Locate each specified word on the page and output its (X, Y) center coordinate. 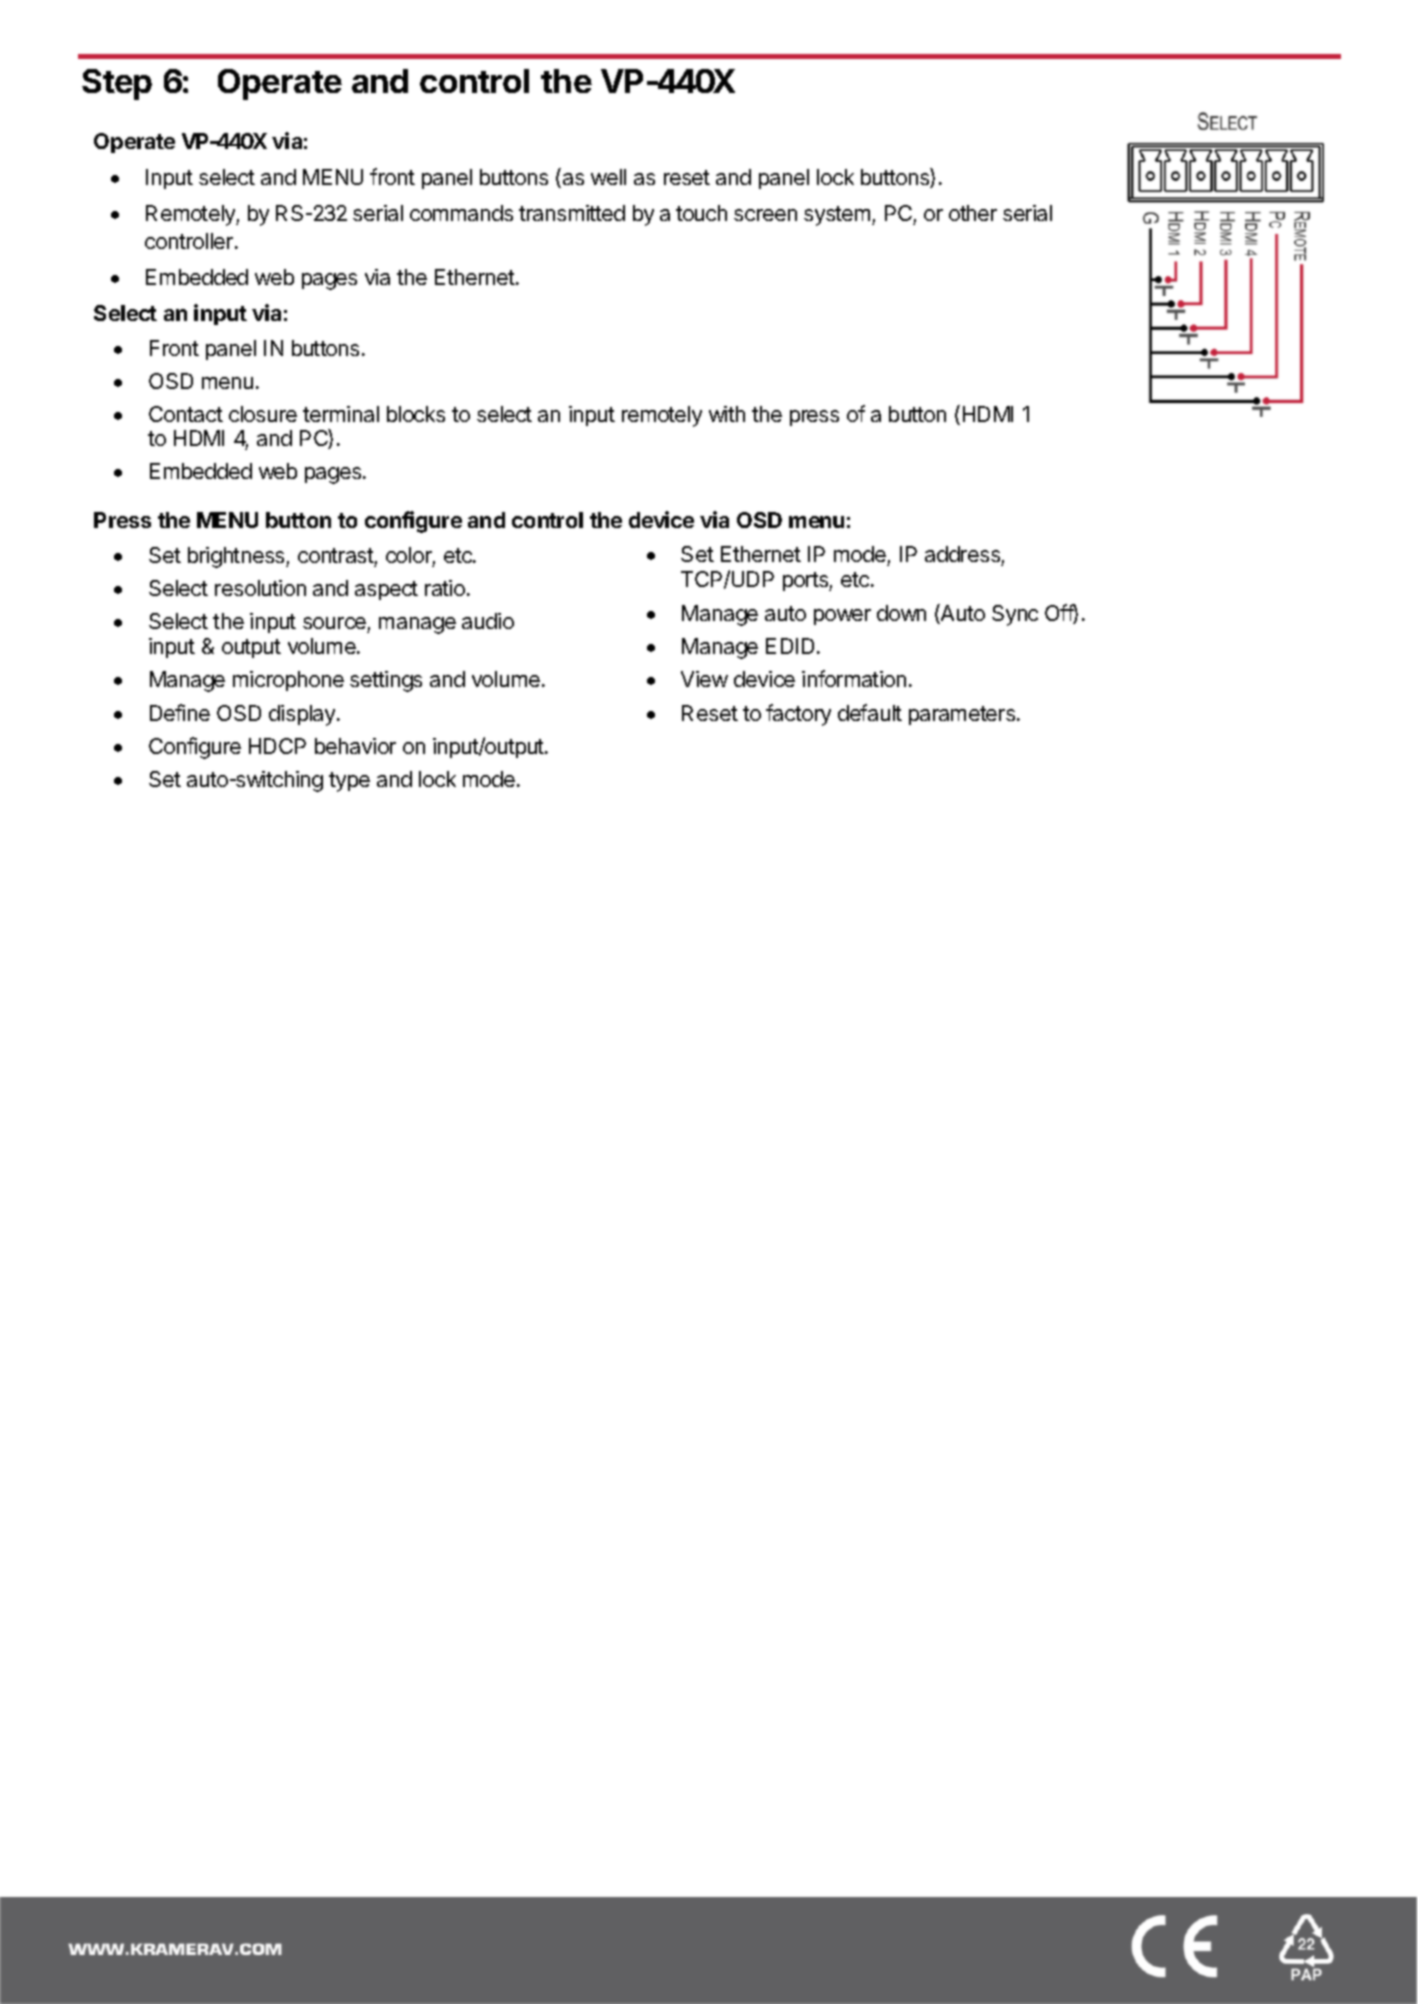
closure (263, 414)
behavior (355, 746)
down (901, 613)
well (608, 177)
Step (117, 84)
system (837, 216)
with (727, 414)
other (973, 213)
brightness (237, 557)
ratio (445, 588)
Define (180, 712)
